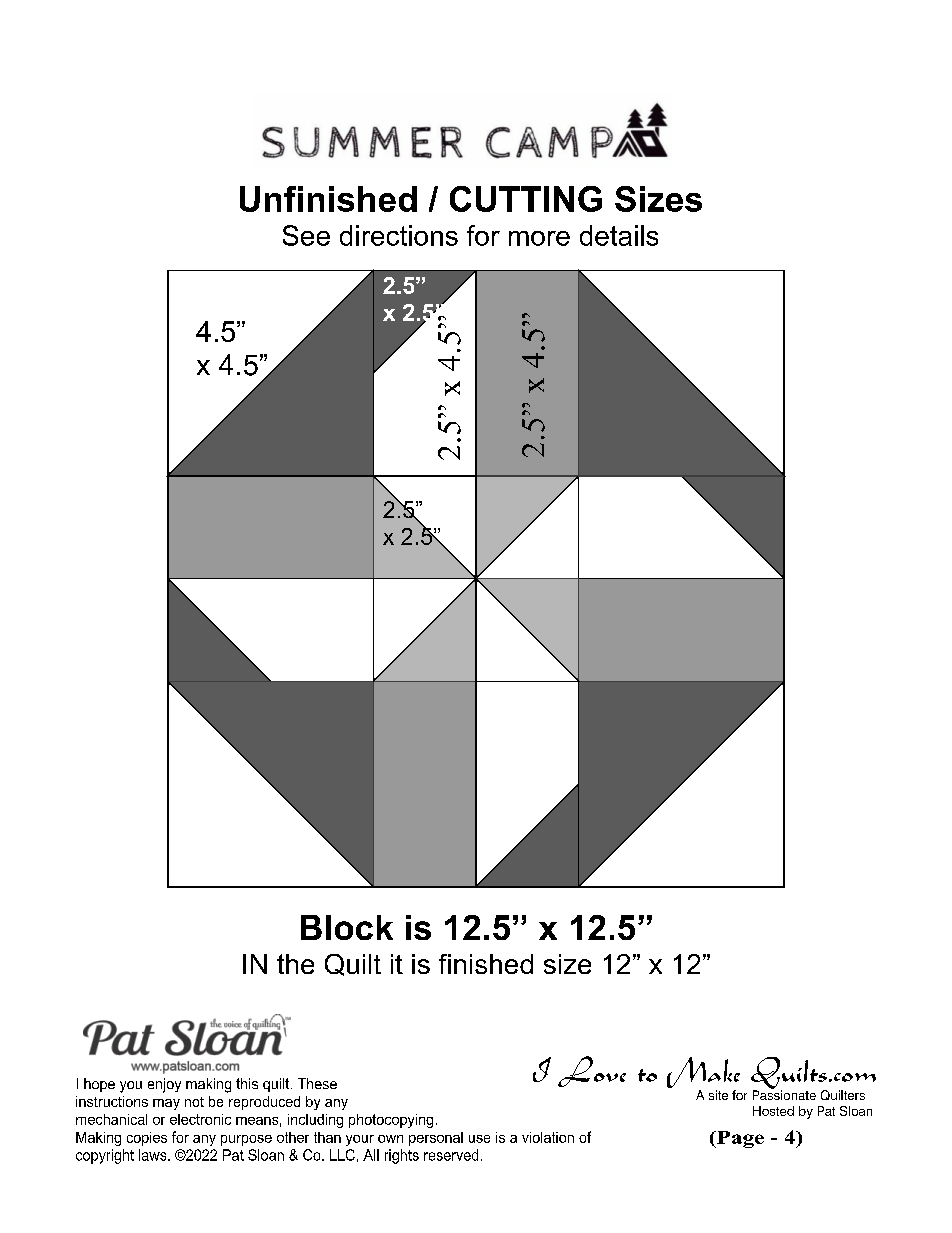 The image size is (952, 1233). Describe the element at coordinates (526, 199) in the screenshot. I see `CUTTING` at that location.
